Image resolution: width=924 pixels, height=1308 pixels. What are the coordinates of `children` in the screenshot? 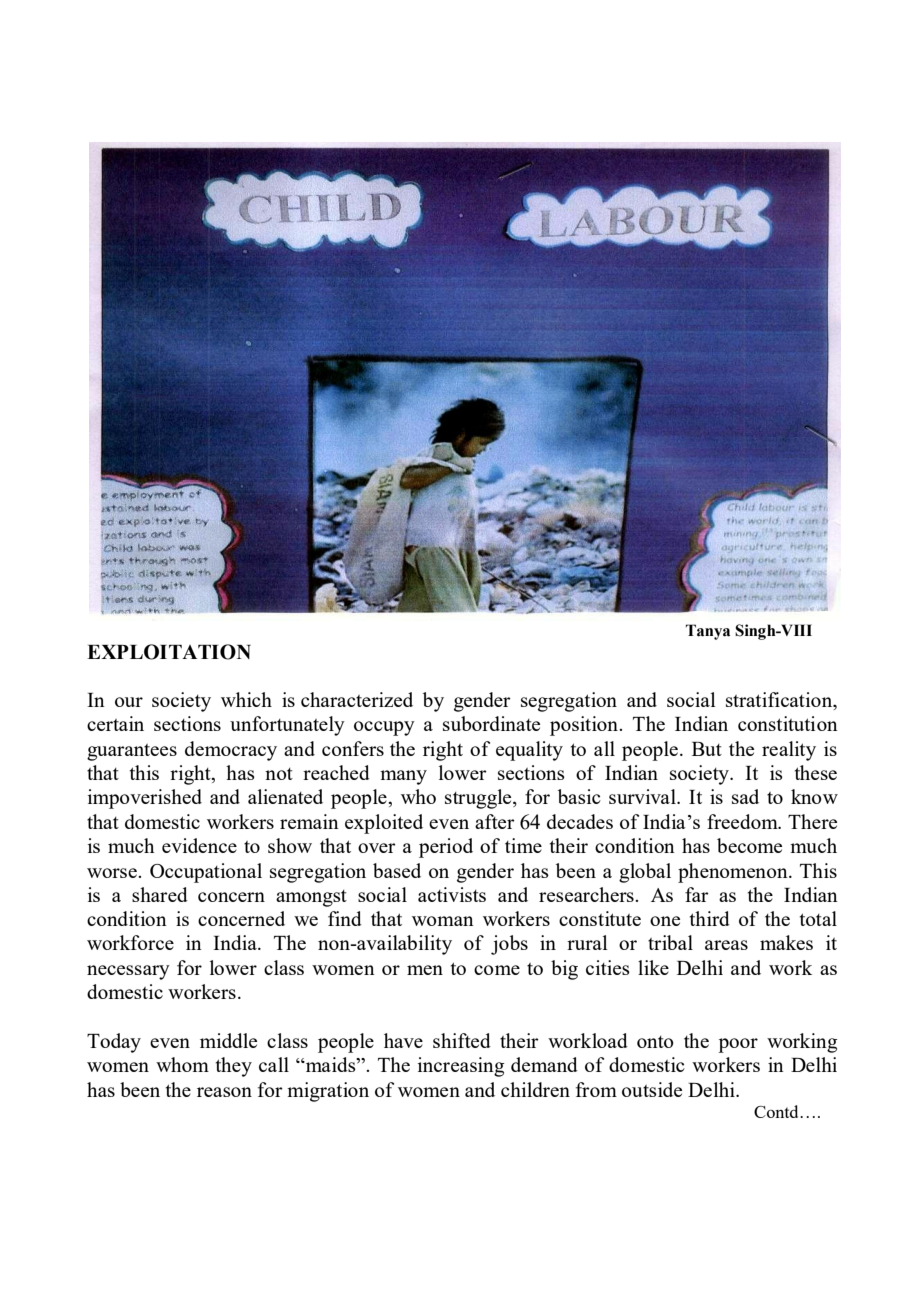 It's located at (535, 1089).
